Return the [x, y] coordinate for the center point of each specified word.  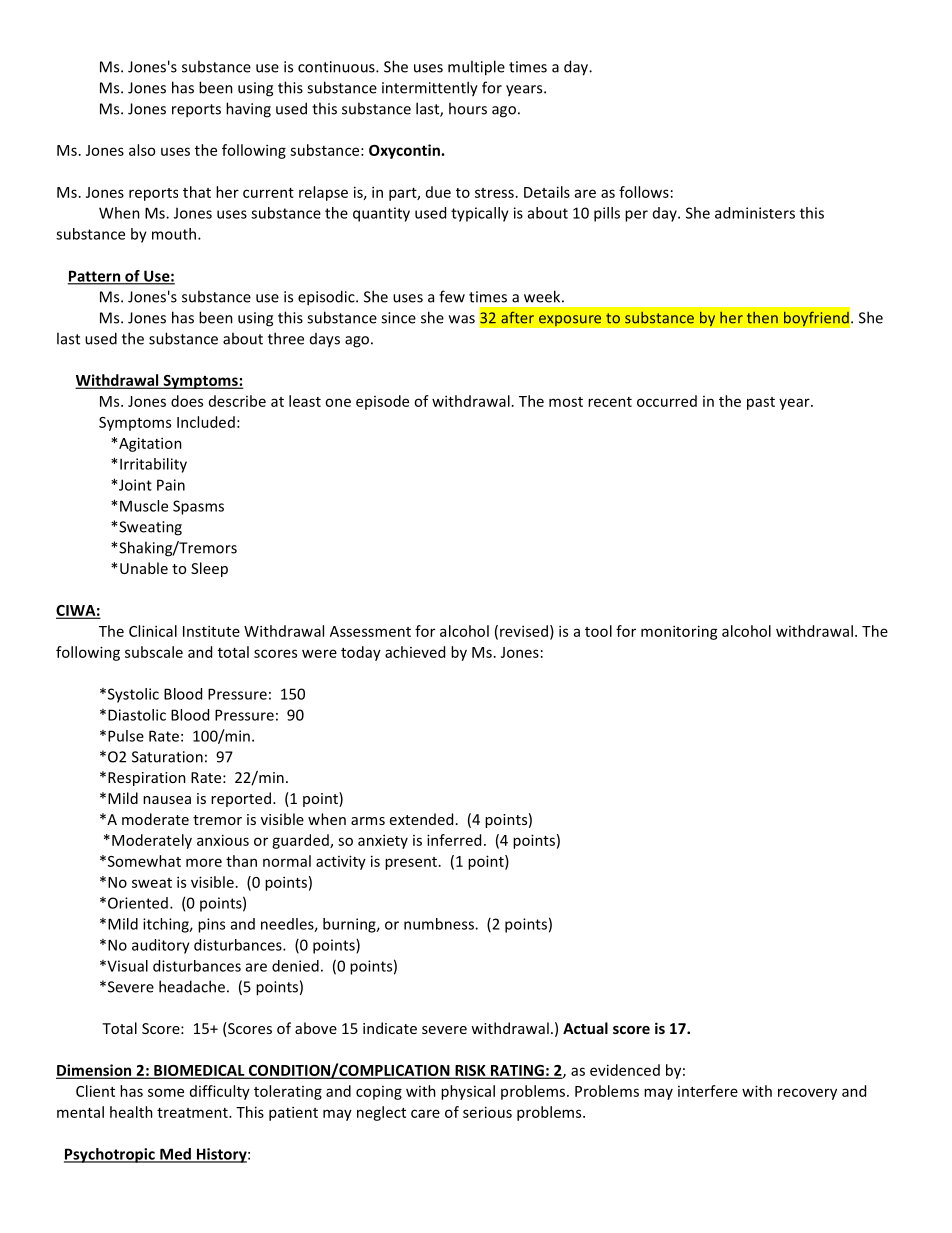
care [425, 1113]
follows [644, 192]
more [204, 862]
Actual [585, 1028]
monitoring [679, 632]
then [762, 318]
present [411, 863]
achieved [415, 652]
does [187, 401]
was [462, 319]
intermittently [430, 89]
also [142, 150]
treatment [193, 1113]
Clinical [153, 631]
